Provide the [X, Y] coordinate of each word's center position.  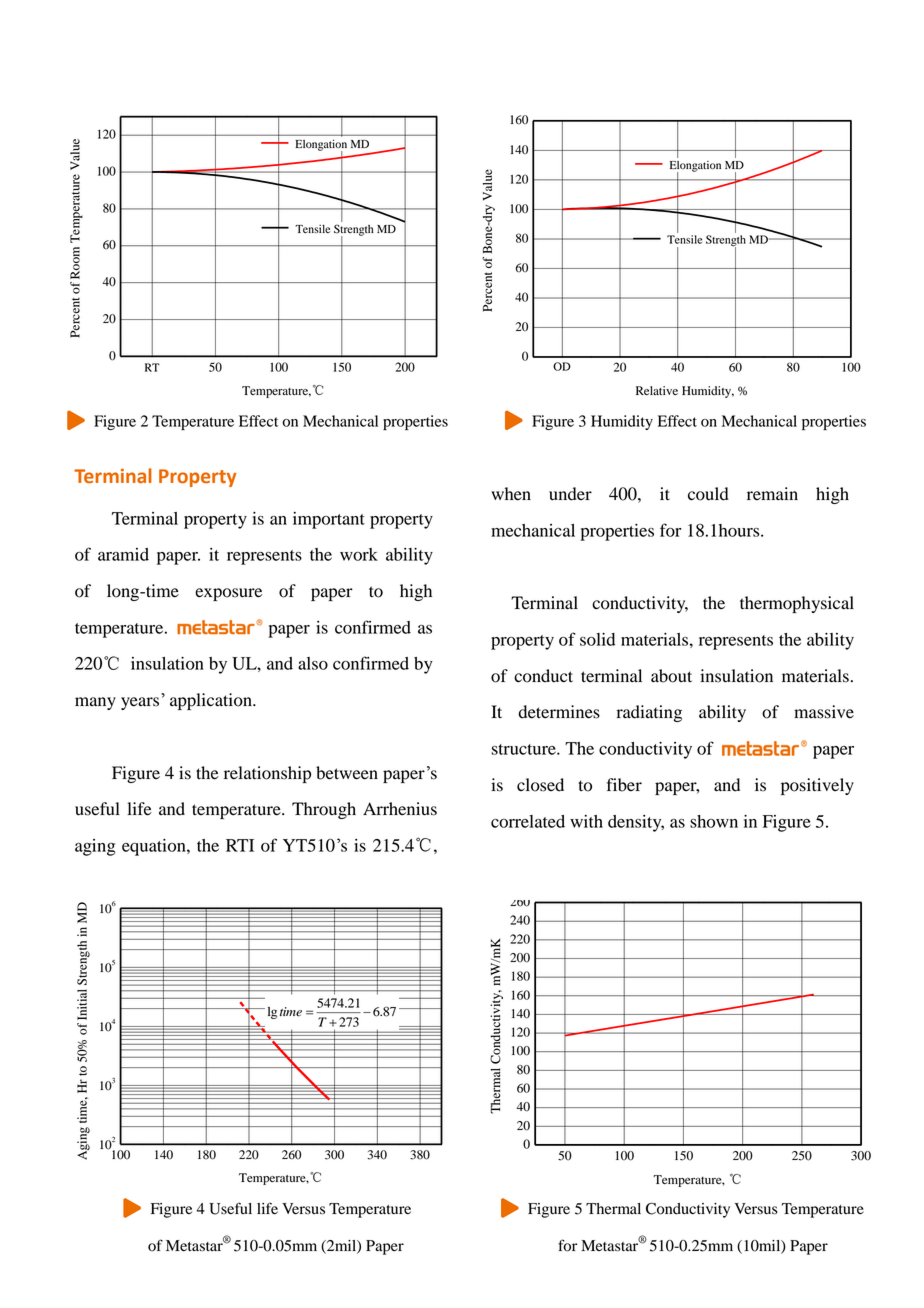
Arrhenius [400, 809]
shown [714, 821]
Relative [657, 390]
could [708, 494]
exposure [228, 594]
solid [597, 639]
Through [324, 810]
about [671, 676]
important [329, 520]
